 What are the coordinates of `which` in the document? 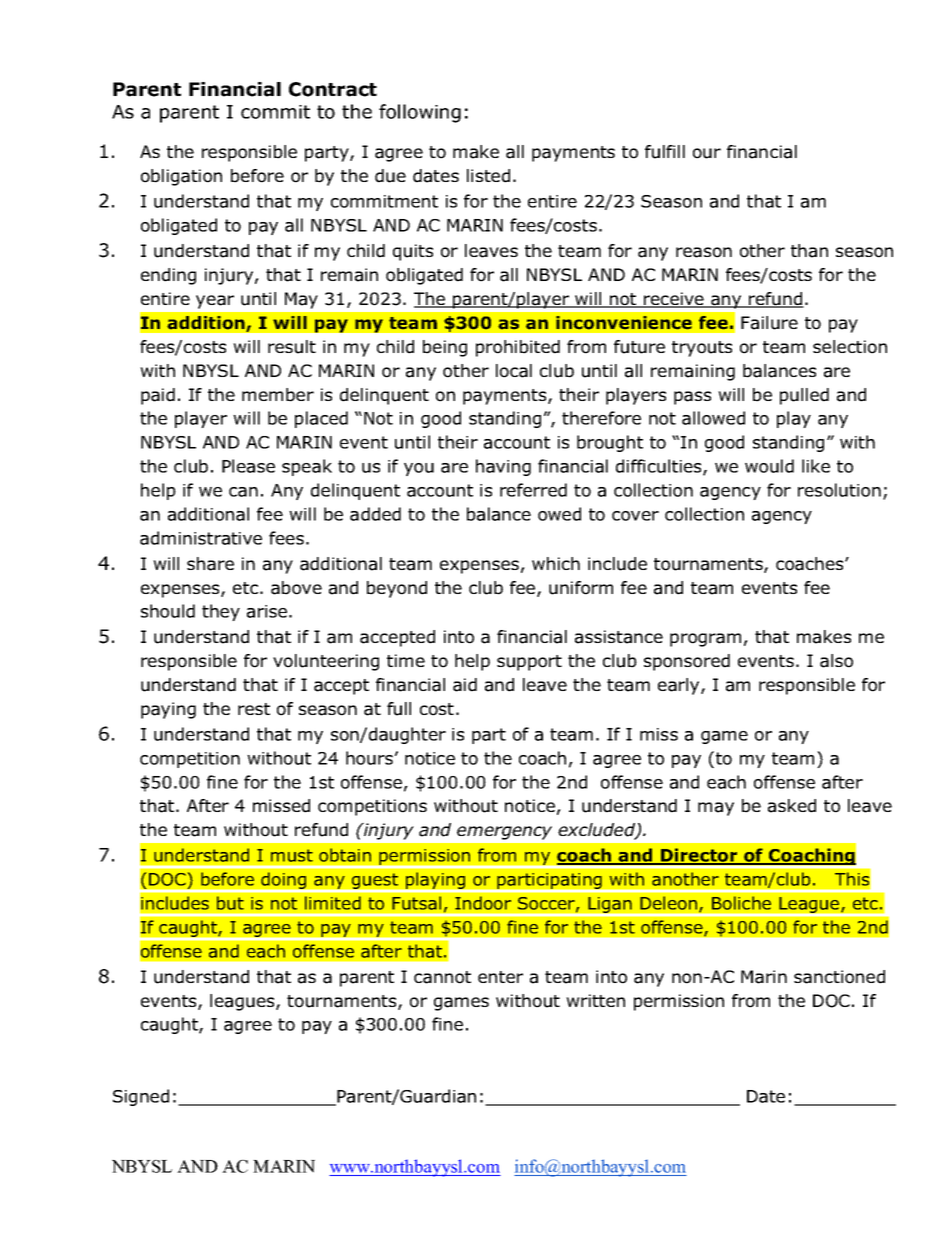 It's located at (556, 563).
